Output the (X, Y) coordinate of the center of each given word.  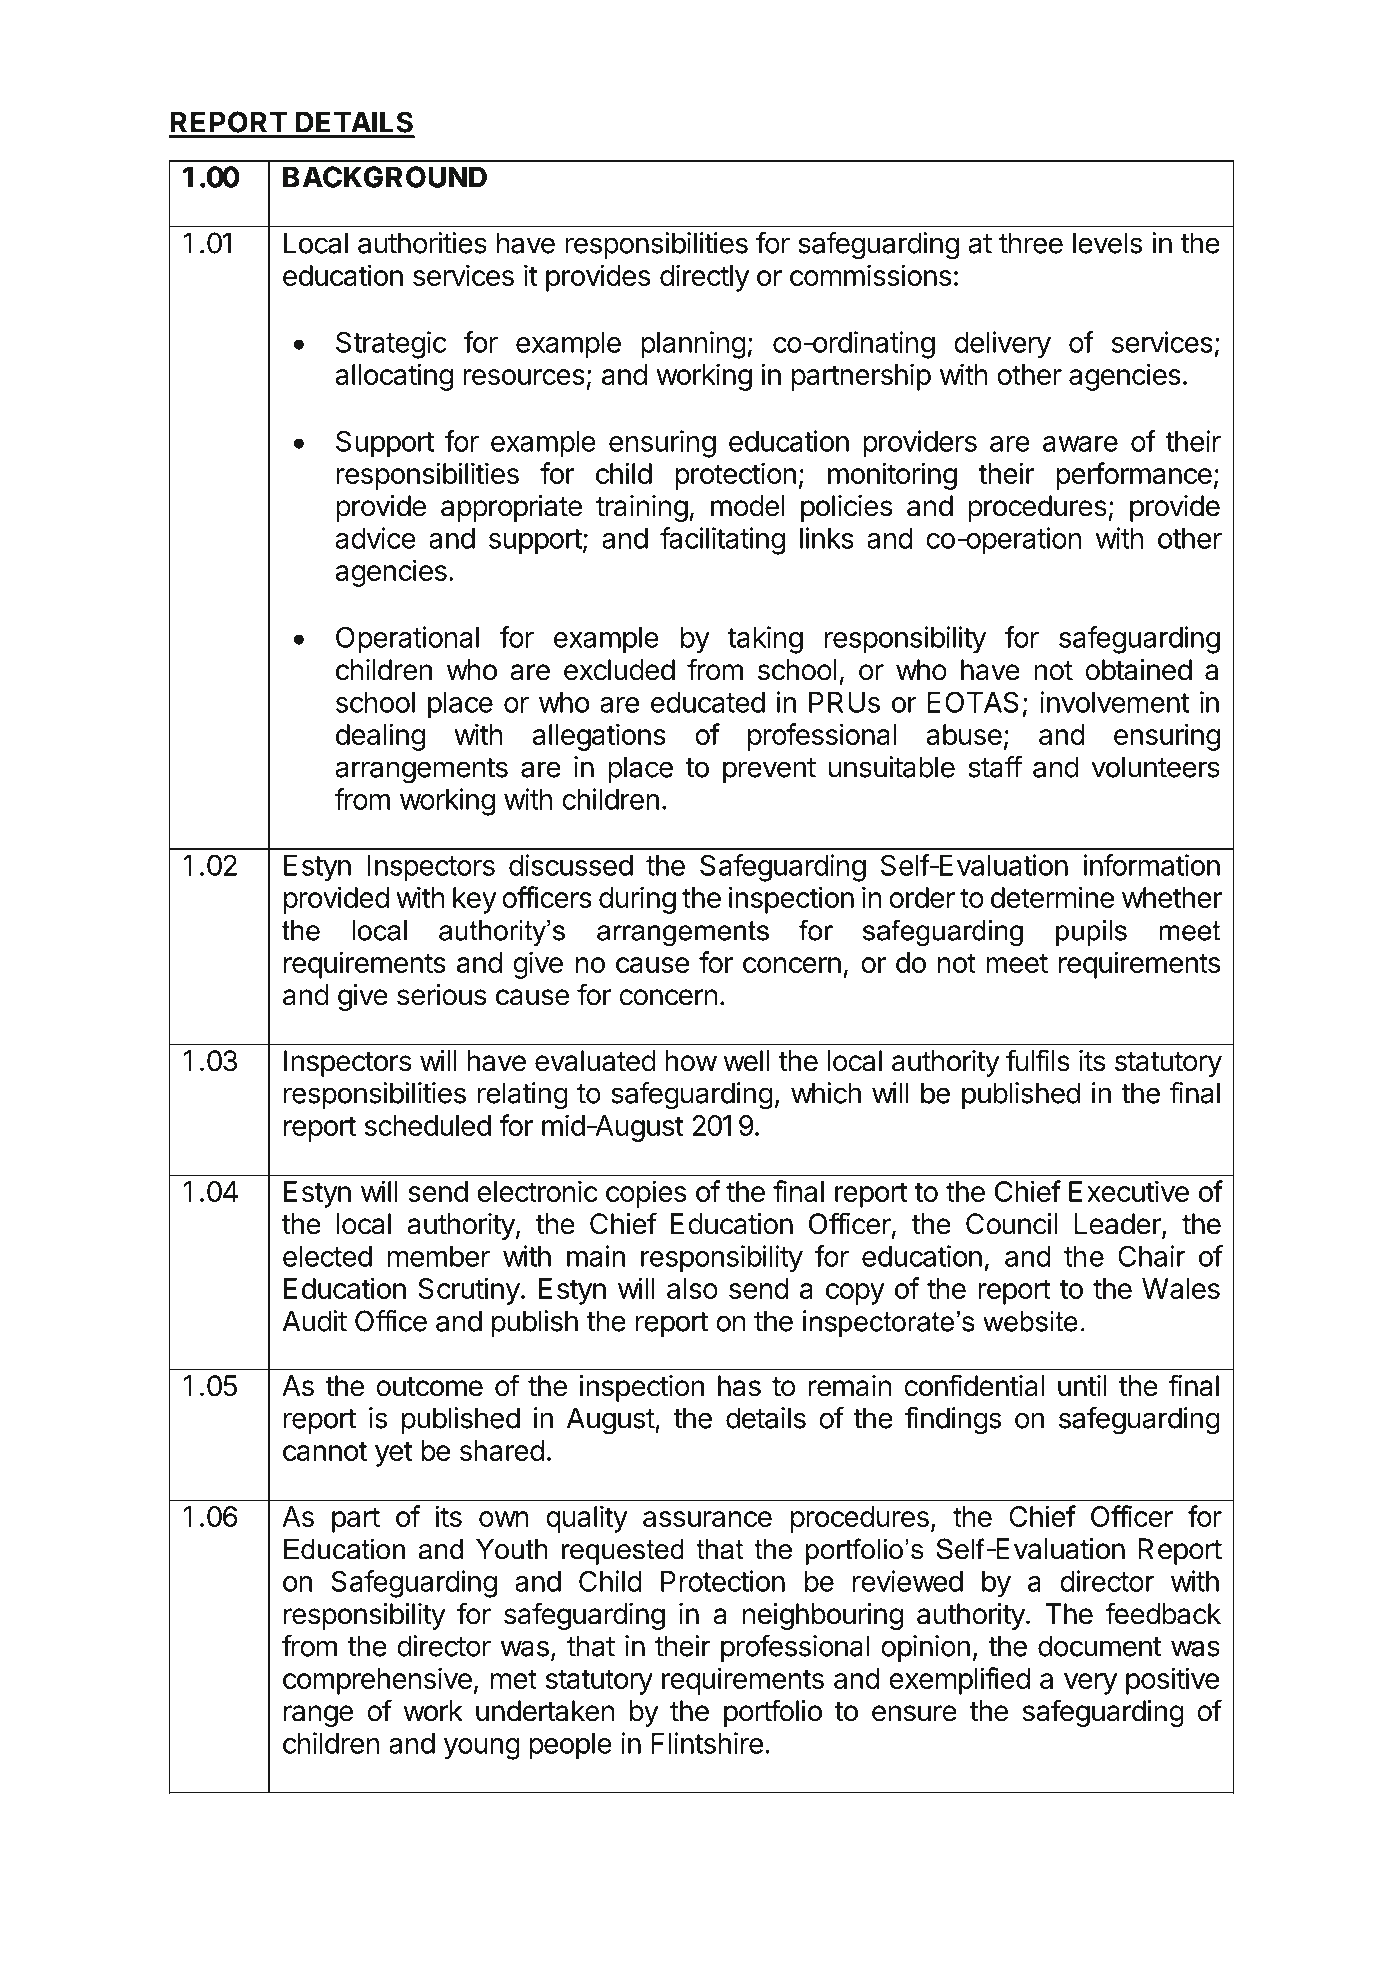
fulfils (1038, 1060)
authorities (422, 243)
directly (704, 278)
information (1152, 865)
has (739, 1386)
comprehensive (377, 1681)
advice (375, 538)
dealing (380, 737)
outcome (429, 1387)
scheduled (428, 1125)
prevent (769, 770)
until (1082, 1385)
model (747, 506)
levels (1107, 243)
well (746, 1061)
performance (1134, 476)
